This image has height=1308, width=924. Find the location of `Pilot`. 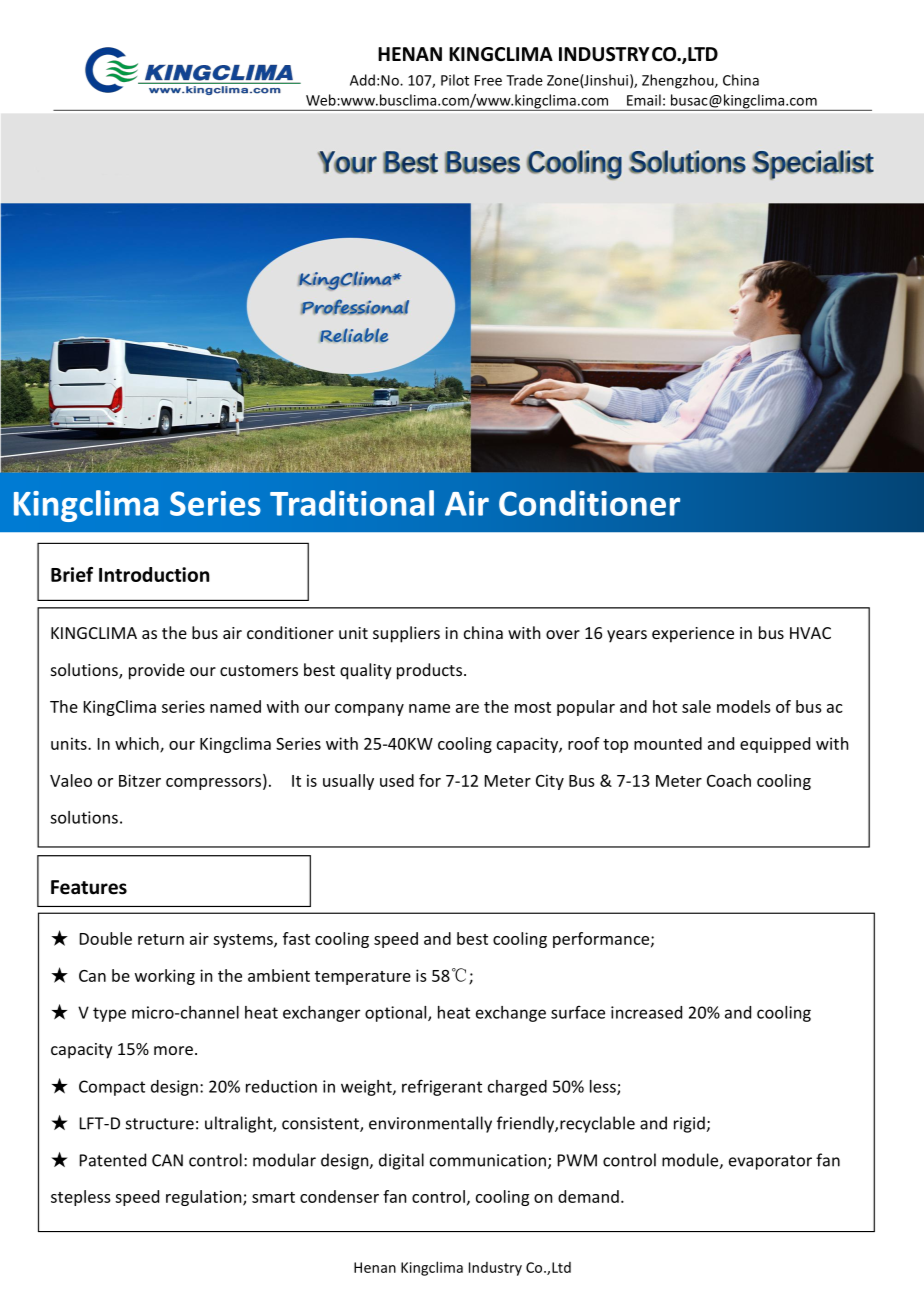

Pilot is located at coordinates (455, 80).
